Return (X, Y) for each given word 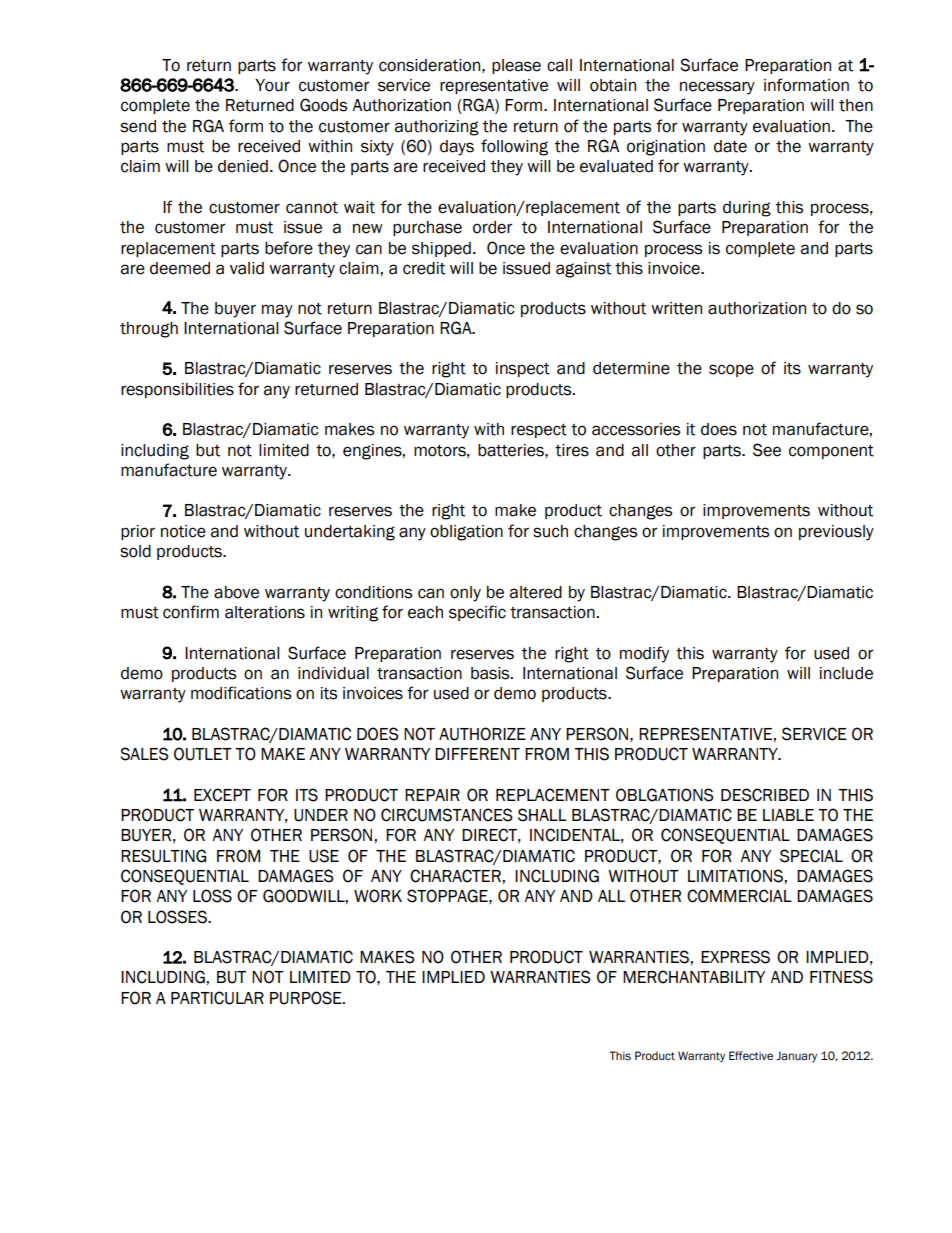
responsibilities (177, 390)
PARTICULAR (217, 998)
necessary (717, 88)
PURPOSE (307, 998)
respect (539, 431)
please (516, 66)
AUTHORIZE (482, 734)
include (846, 673)
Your (272, 85)
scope (731, 370)
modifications (241, 693)
